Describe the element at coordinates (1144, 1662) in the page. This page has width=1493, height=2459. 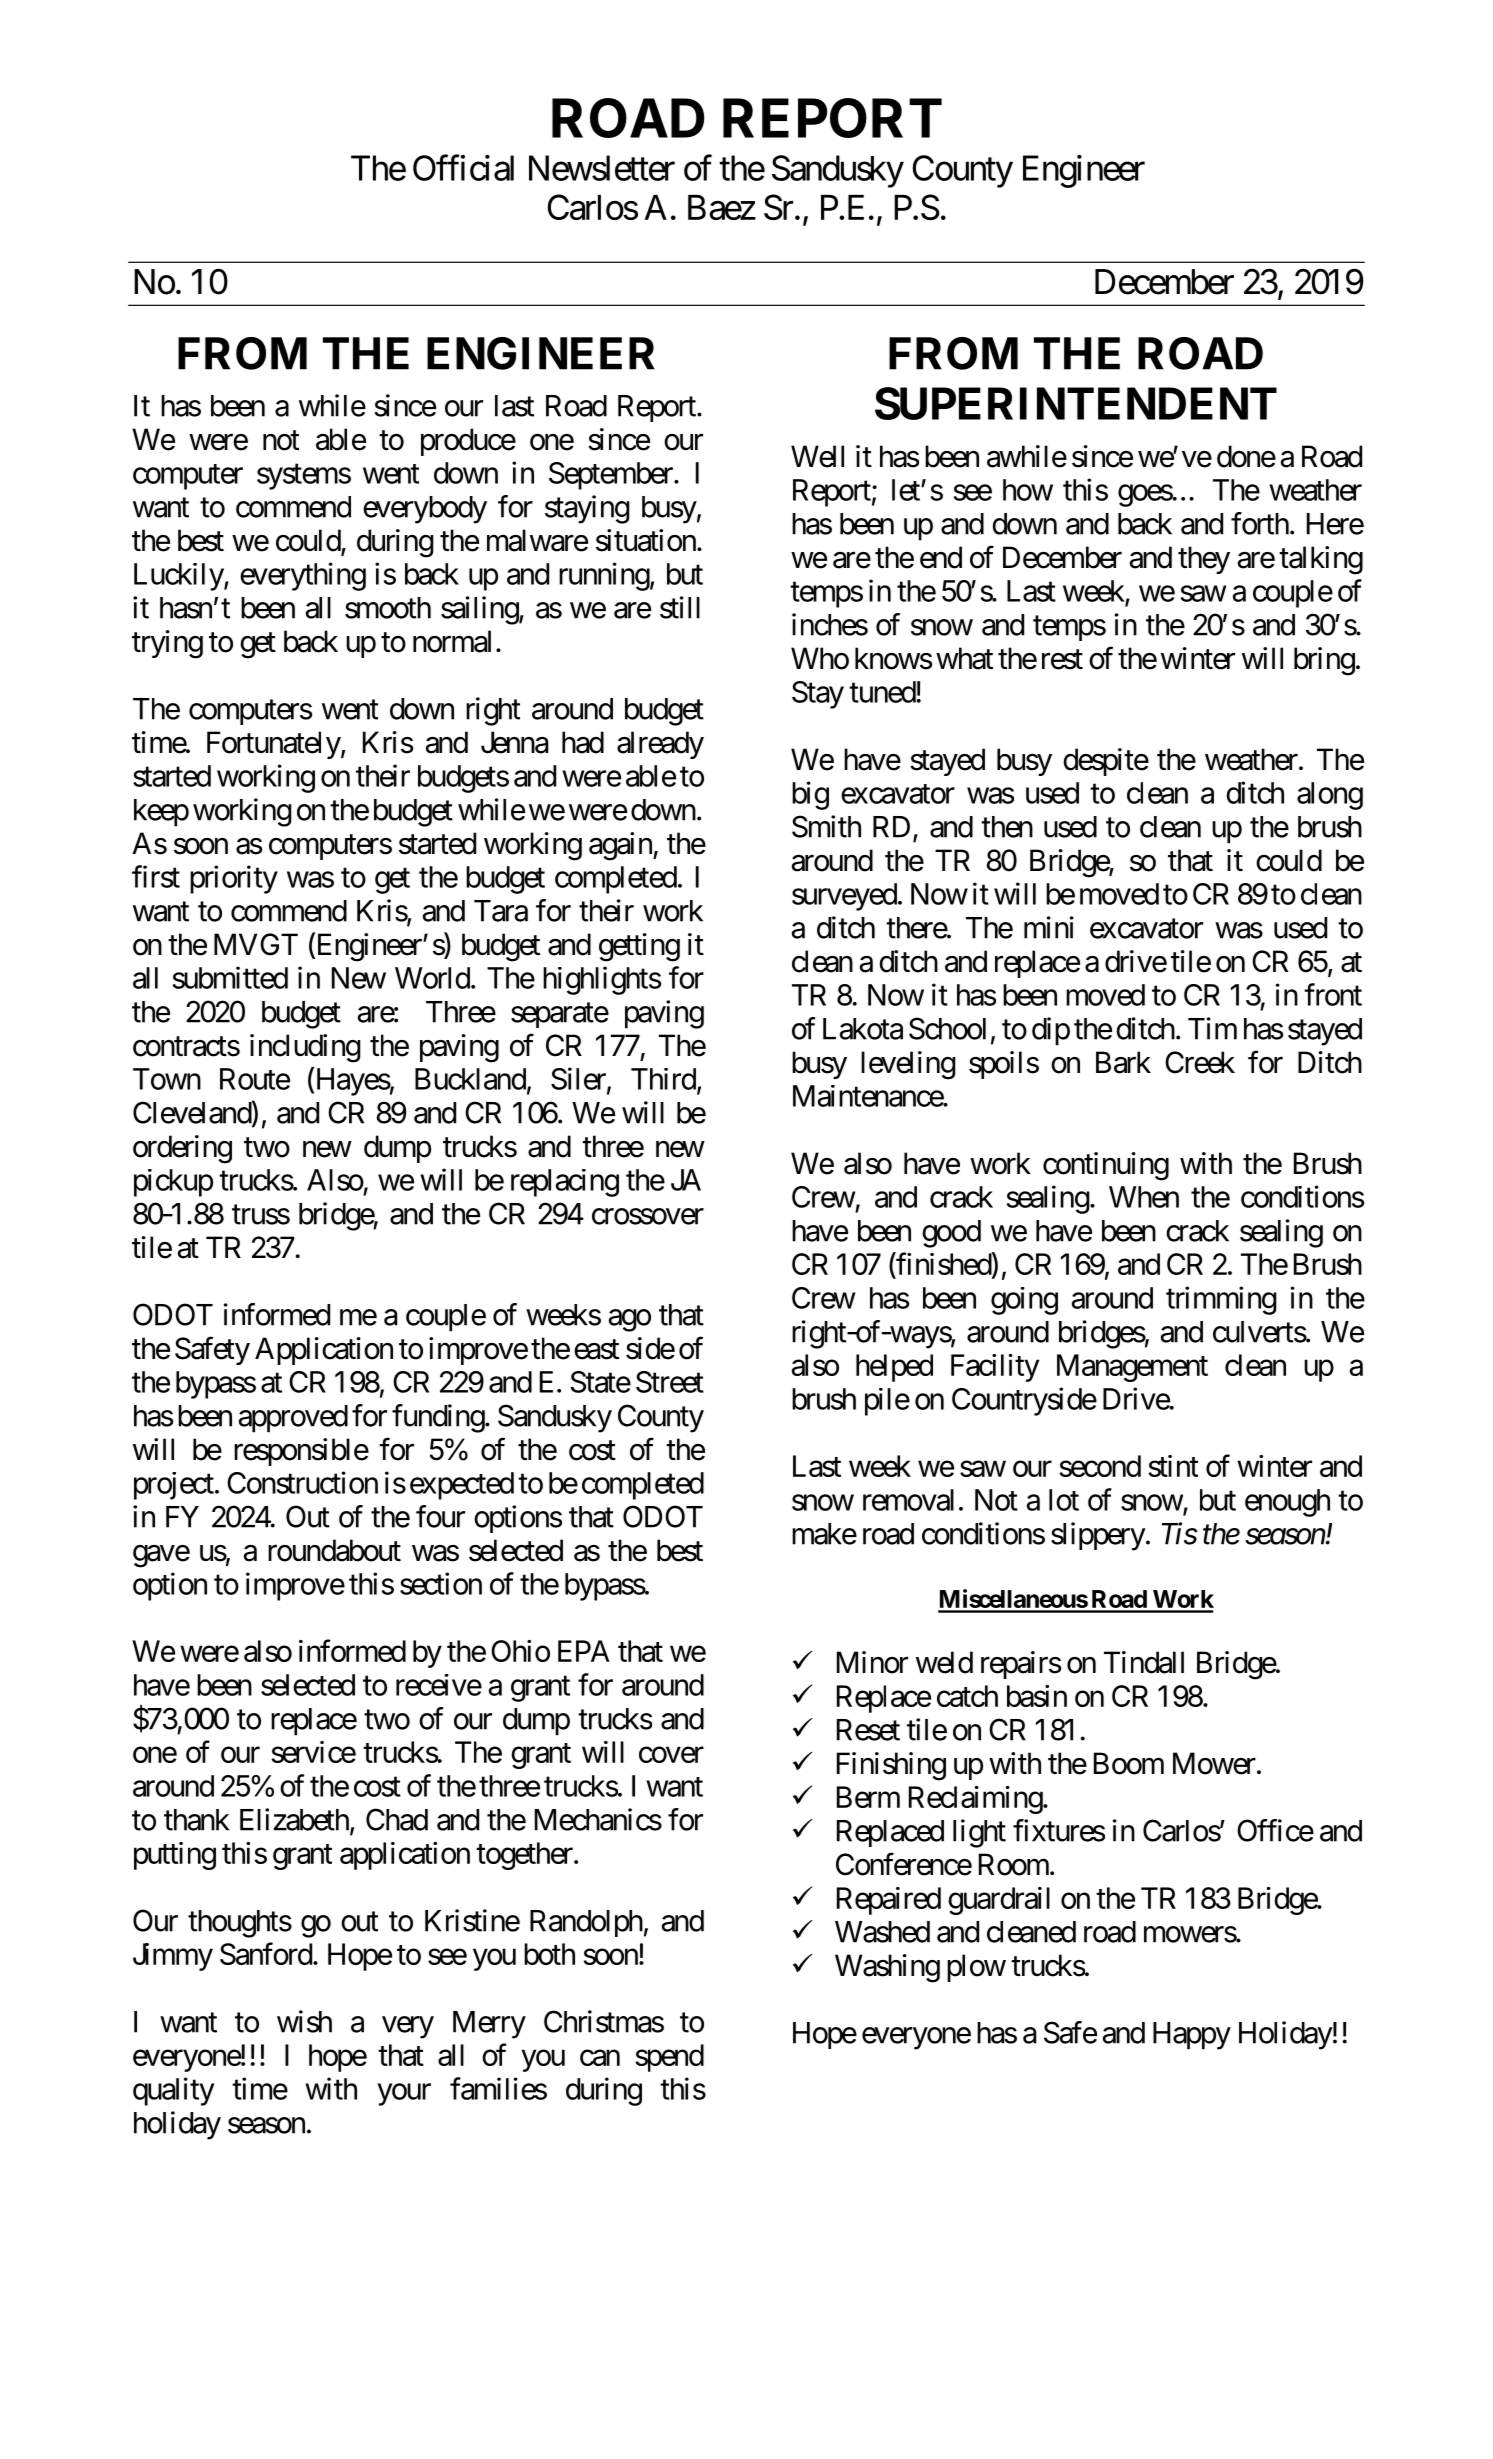
I see `Tindall` at that location.
